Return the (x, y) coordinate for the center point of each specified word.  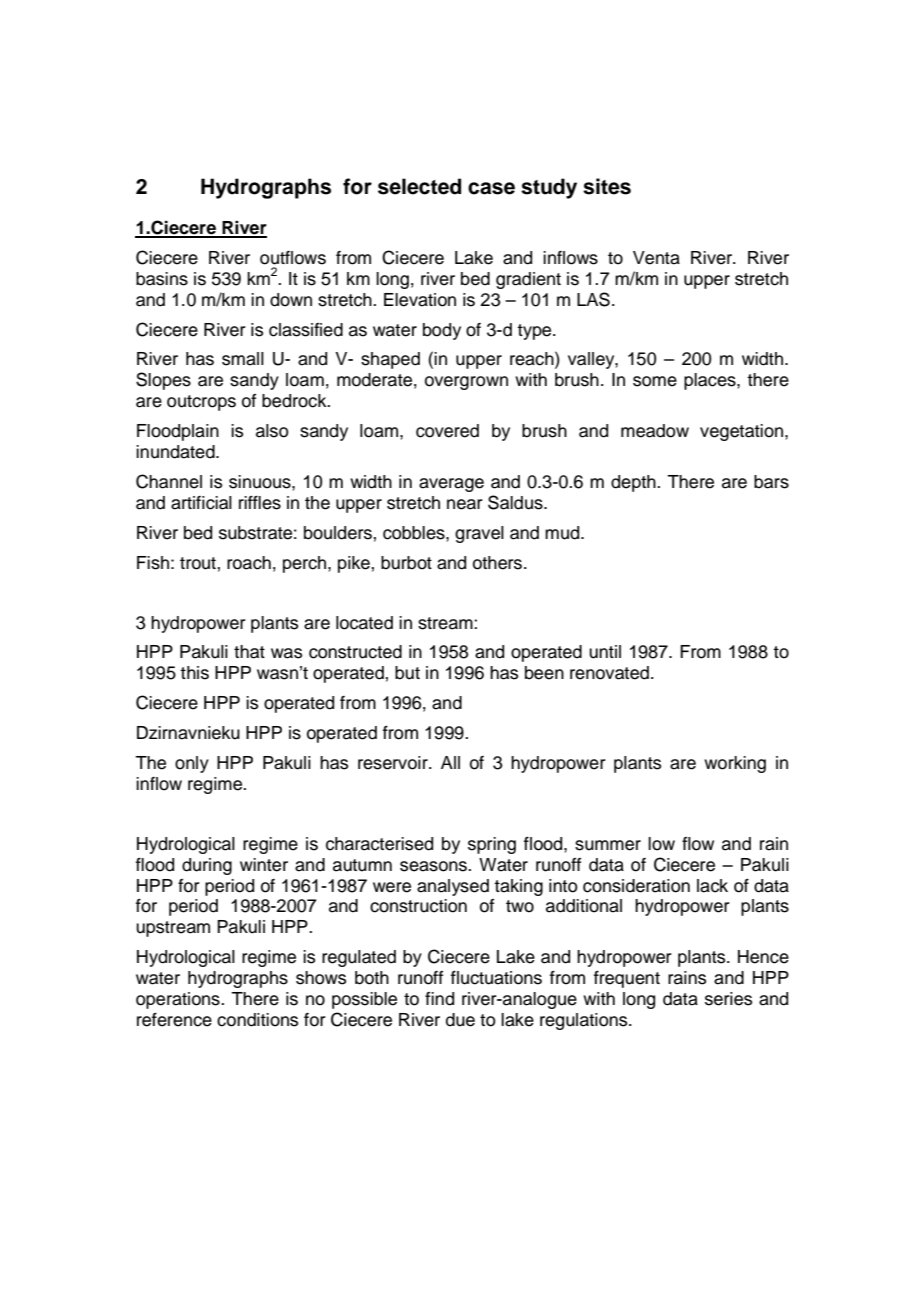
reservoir (394, 763)
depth (634, 483)
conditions (257, 1020)
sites (607, 186)
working (735, 764)
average (451, 485)
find (439, 999)
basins (162, 279)
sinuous (261, 482)
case (491, 188)
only (192, 764)
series (728, 999)
